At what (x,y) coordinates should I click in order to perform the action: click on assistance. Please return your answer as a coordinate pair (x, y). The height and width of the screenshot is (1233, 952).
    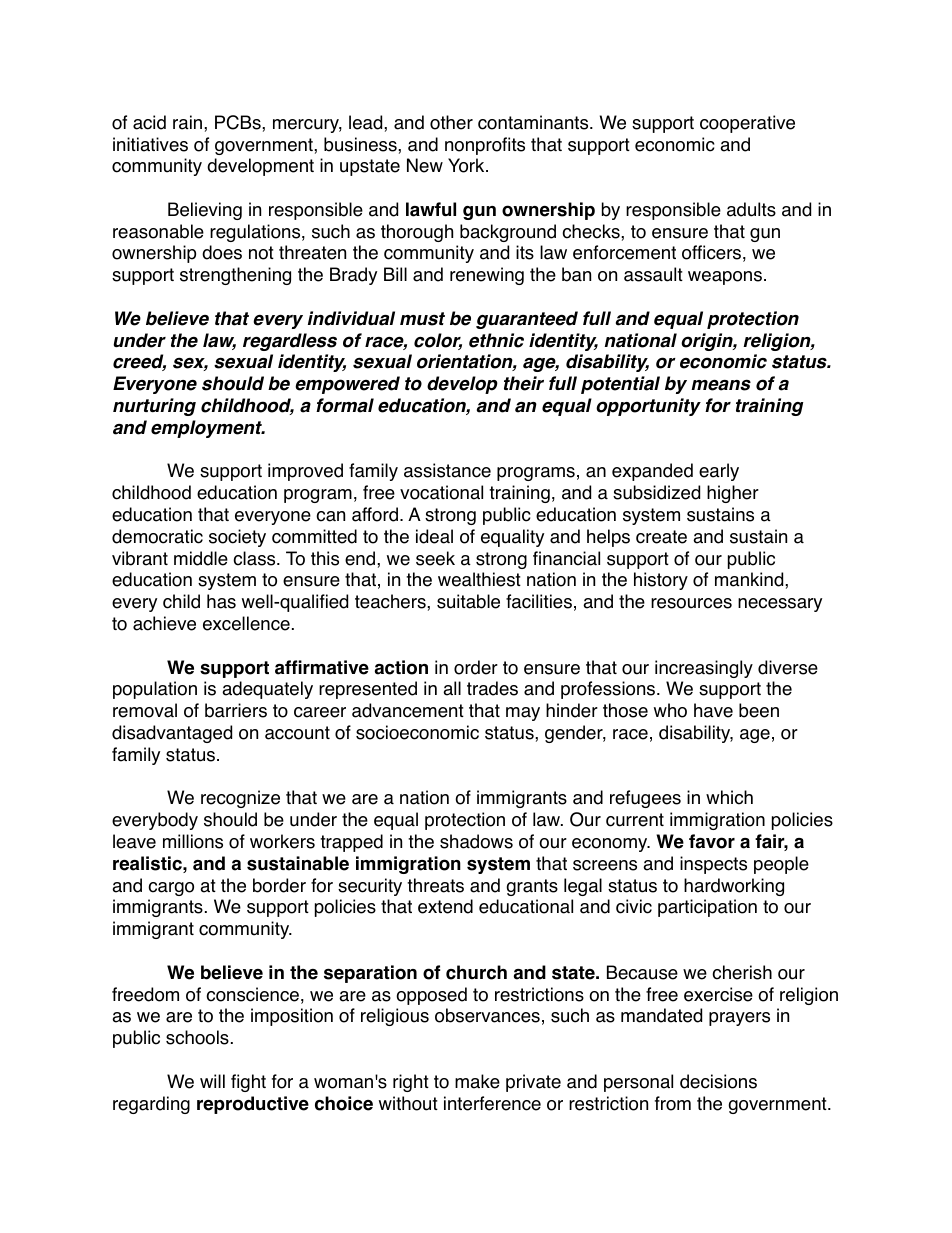
    Looking at the image, I should click on (447, 470).
